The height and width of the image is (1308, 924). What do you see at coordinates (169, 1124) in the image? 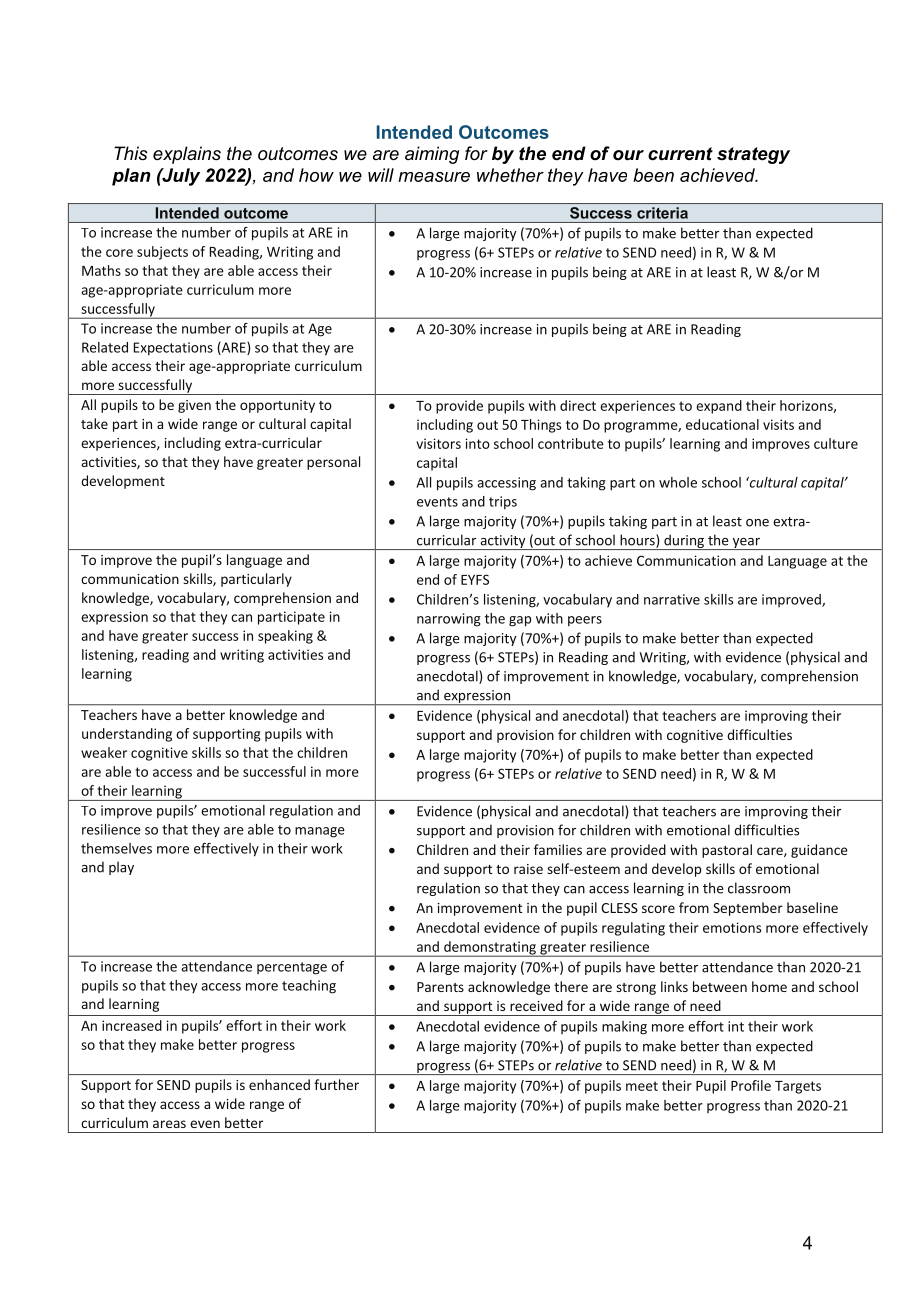
I see `areas` at bounding box center [169, 1124].
